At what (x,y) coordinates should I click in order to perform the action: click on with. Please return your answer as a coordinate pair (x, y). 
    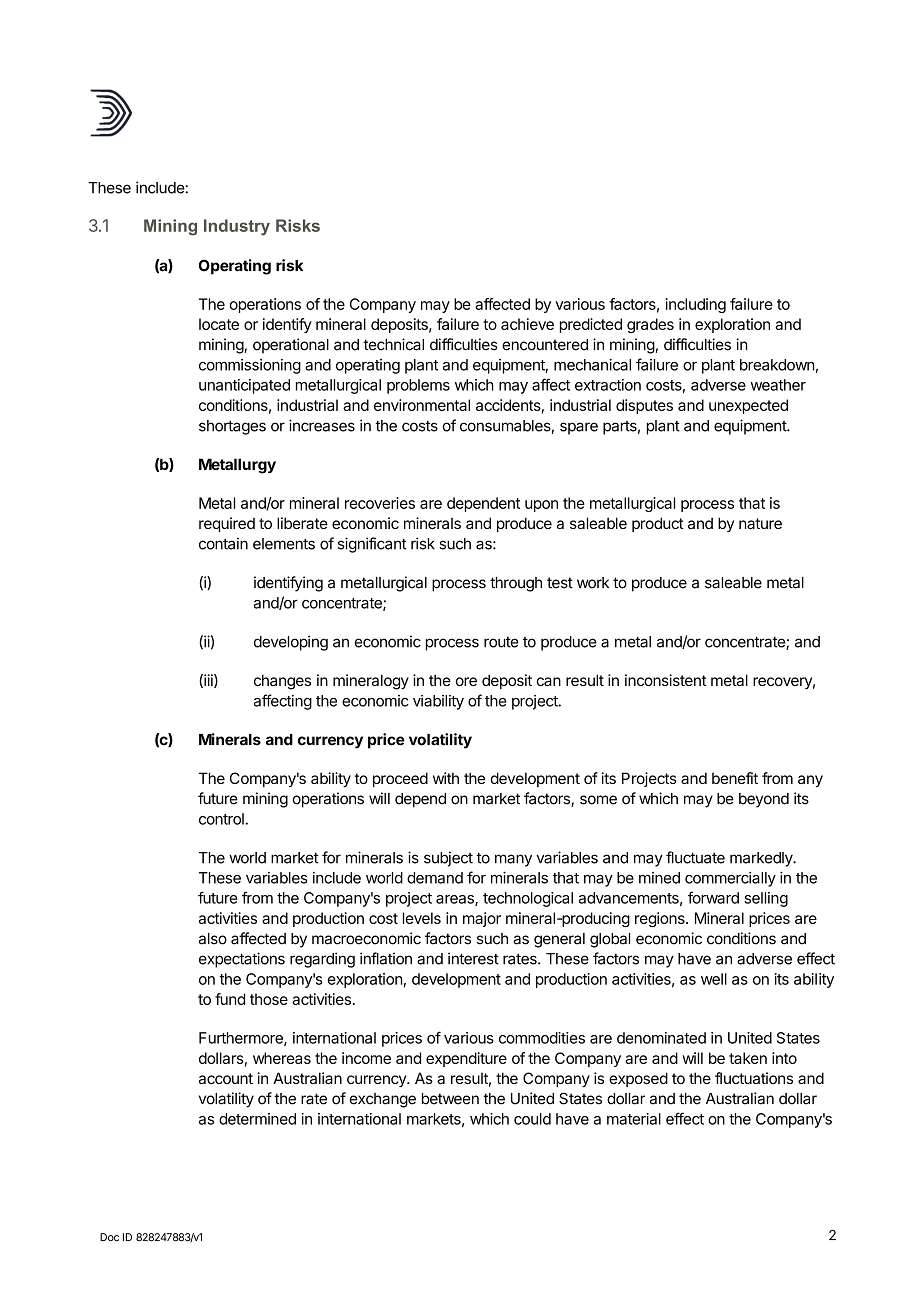
    Looking at the image, I should click on (446, 778).
